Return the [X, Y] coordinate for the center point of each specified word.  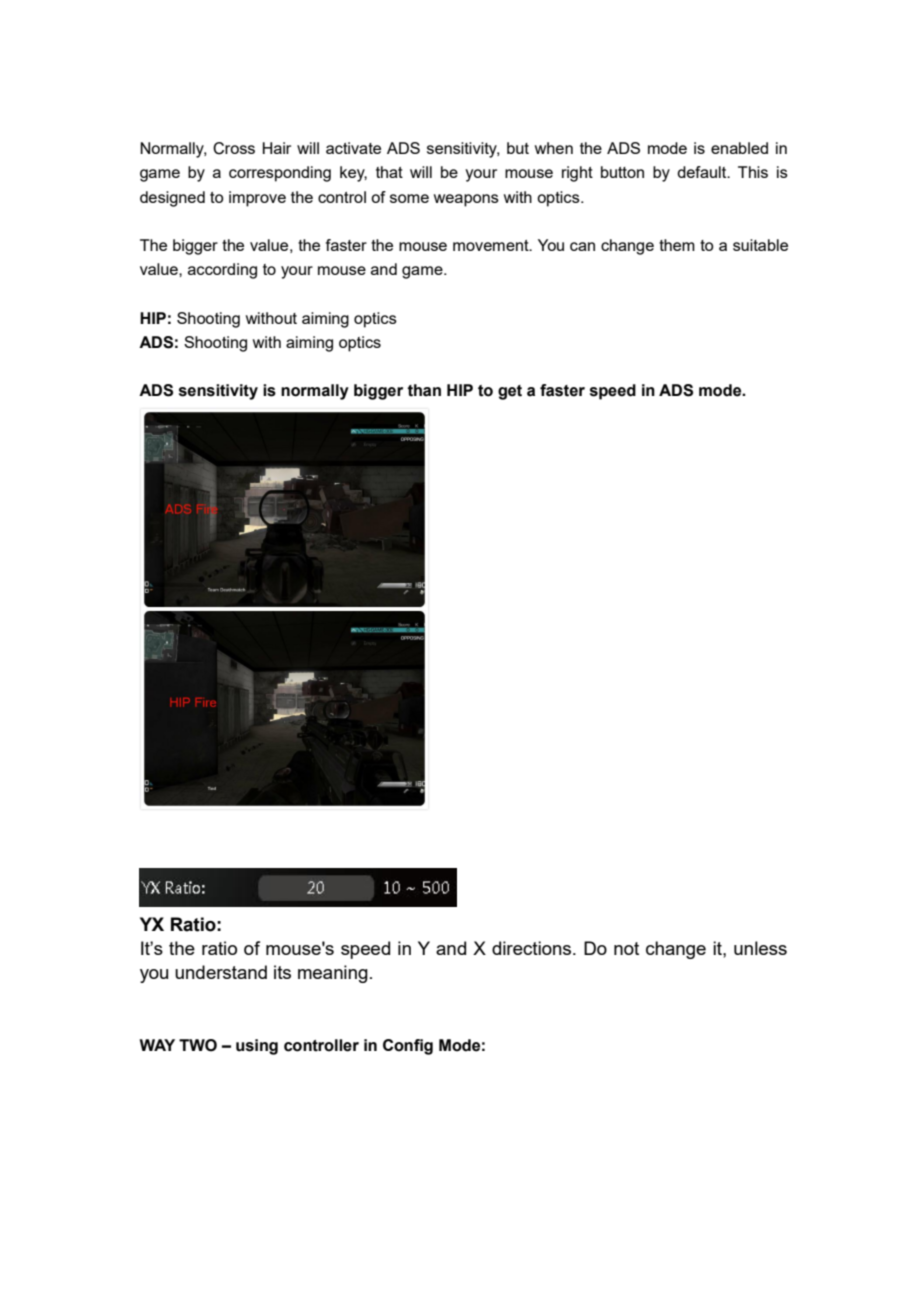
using [257, 1047]
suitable [760, 245]
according [222, 271]
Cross [234, 148]
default [703, 172]
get [510, 392]
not [626, 948]
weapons [466, 200]
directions [533, 948]
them [677, 245]
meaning [333, 974]
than [424, 390]
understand [221, 972]
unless [760, 948]
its [282, 972]
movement [492, 245]
